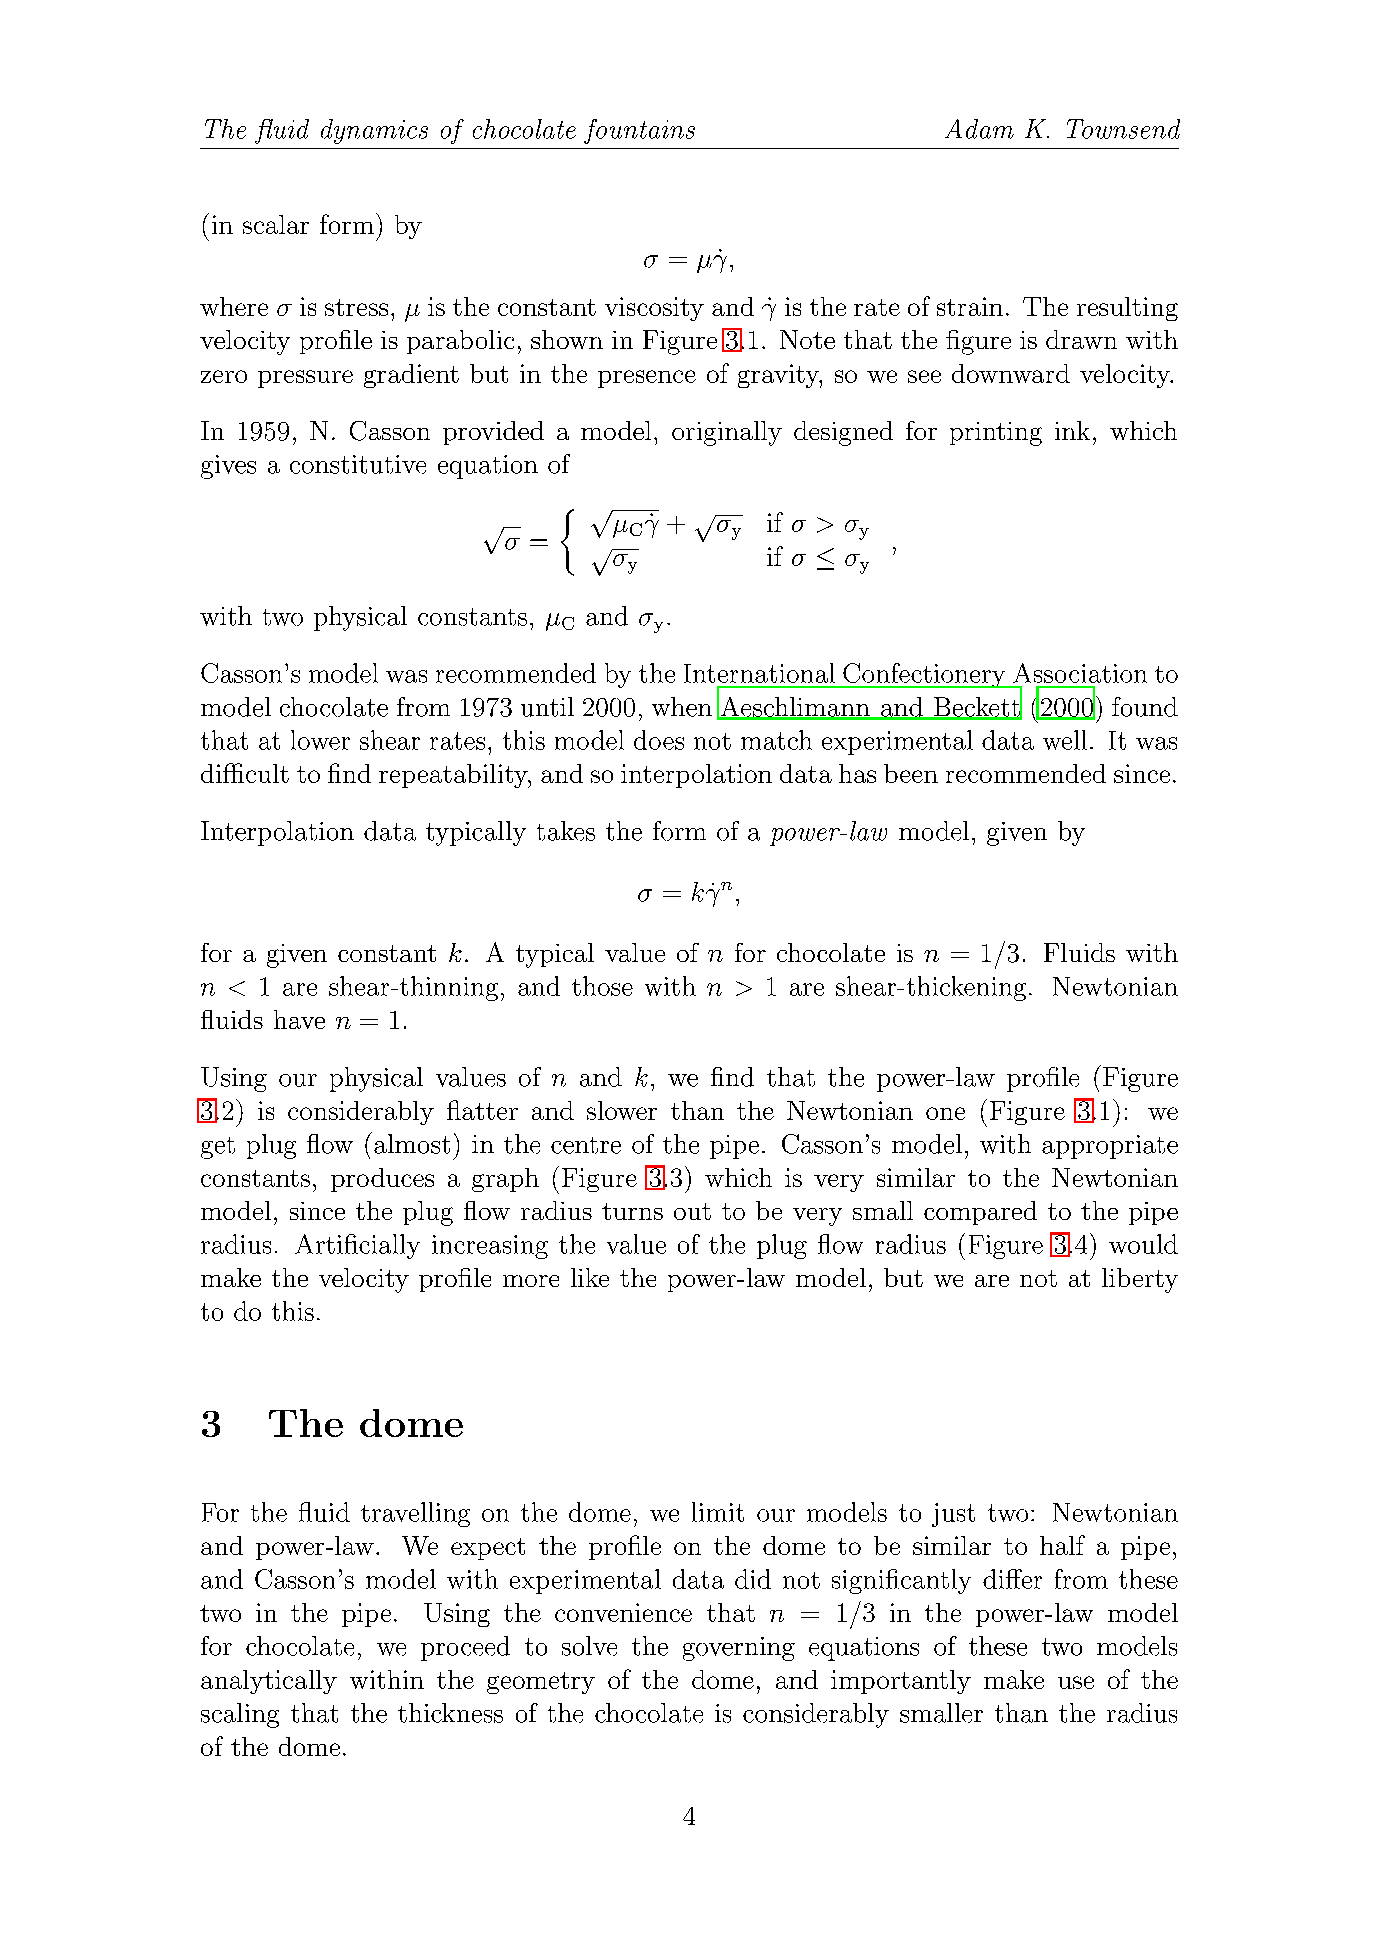 This screenshot has width=1378, height=1950. What do you see at coordinates (382, 1180) in the screenshot?
I see `produces` at bounding box center [382, 1180].
